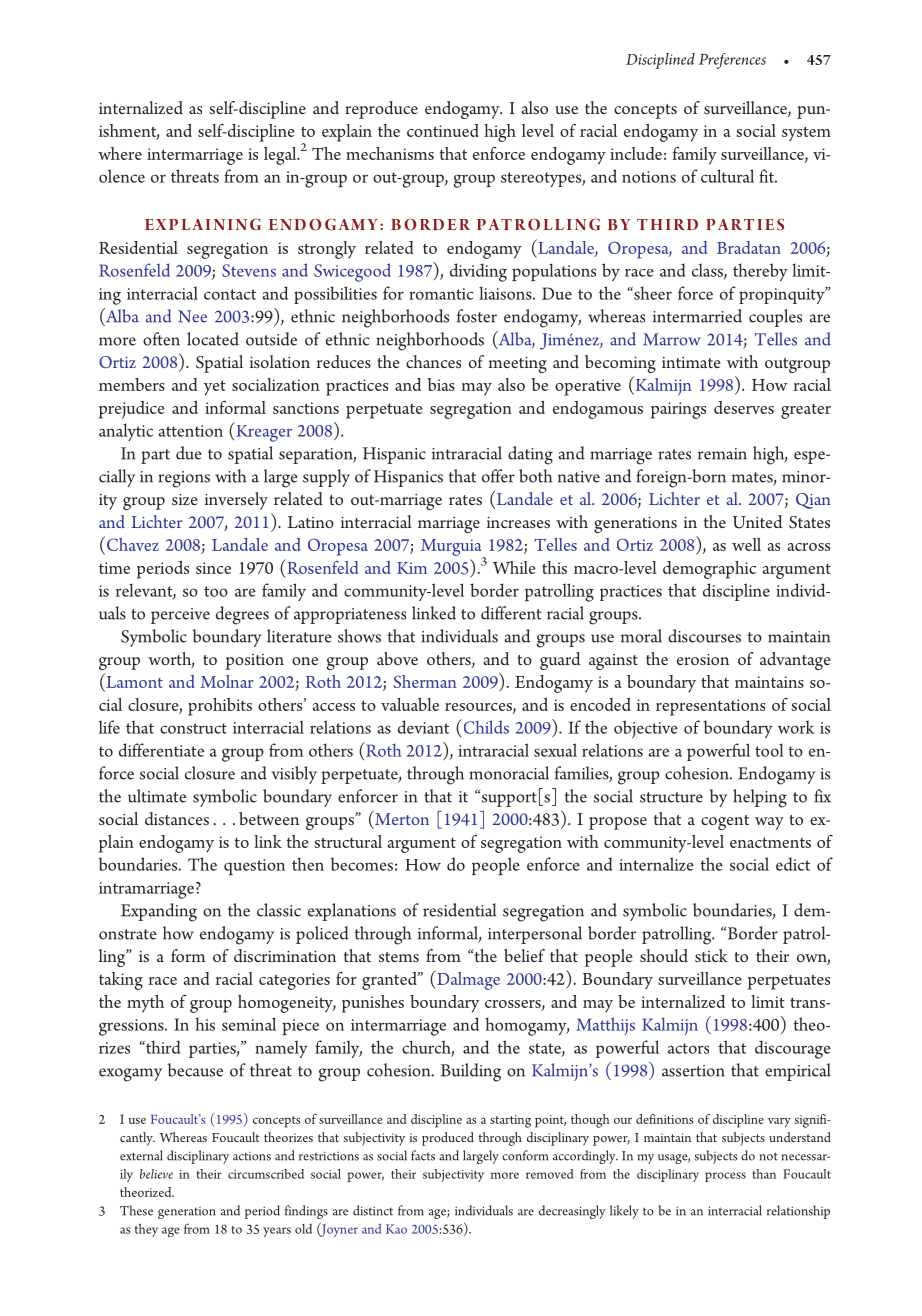 The height and width of the screenshot is (1316, 922). What do you see at coordinates (159, 912) in the screenshot?
I see `Expanding` at bounding box center [159, 912].
